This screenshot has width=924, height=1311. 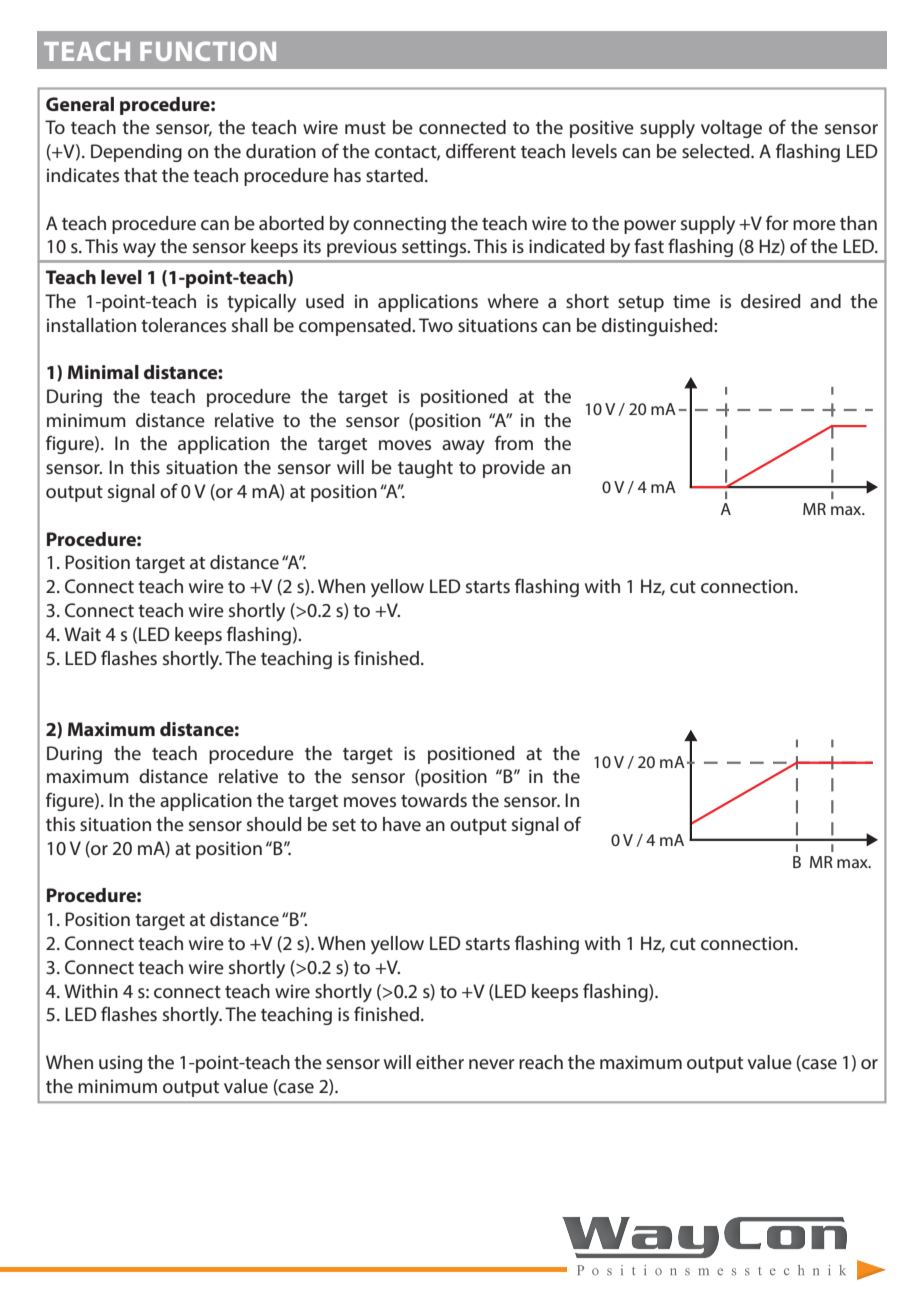 I want to click on using, so click(x=120, y=1064).
